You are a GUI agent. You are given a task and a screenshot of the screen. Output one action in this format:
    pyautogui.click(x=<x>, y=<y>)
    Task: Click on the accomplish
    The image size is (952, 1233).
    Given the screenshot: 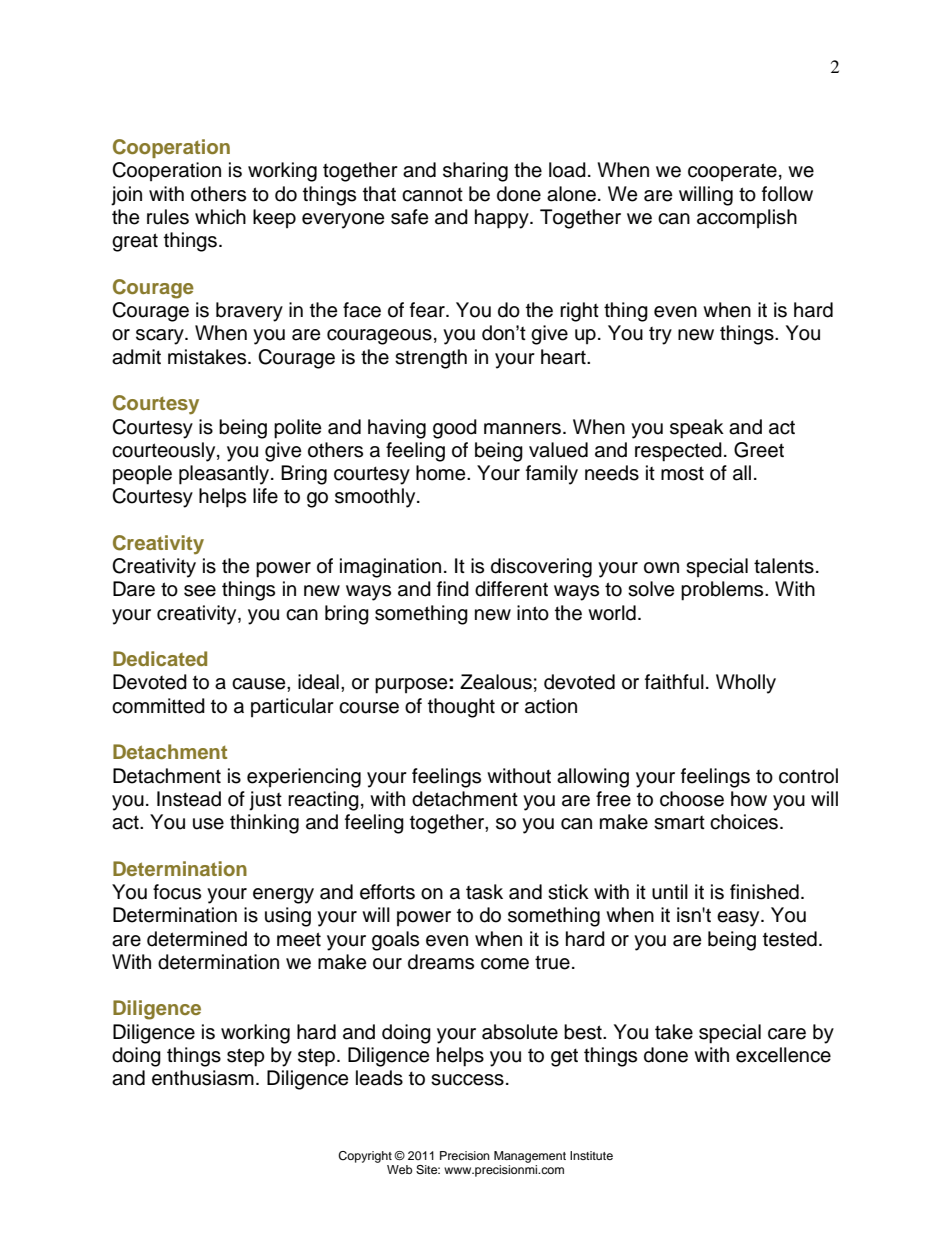 What is the action you would take?
    pyautogui.click(x=747, y=219)
